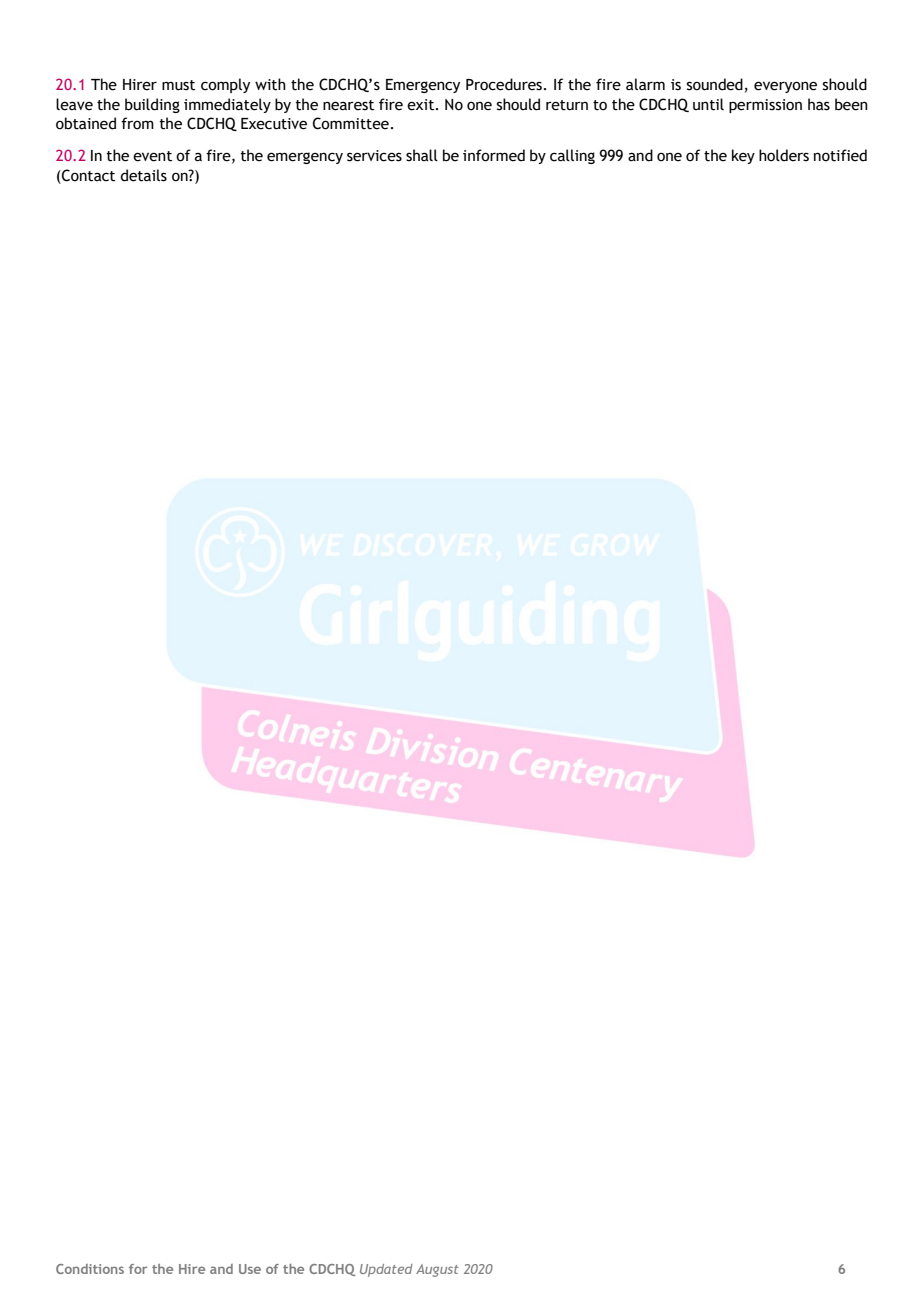  I want to click on informed, so click(494, 155).
